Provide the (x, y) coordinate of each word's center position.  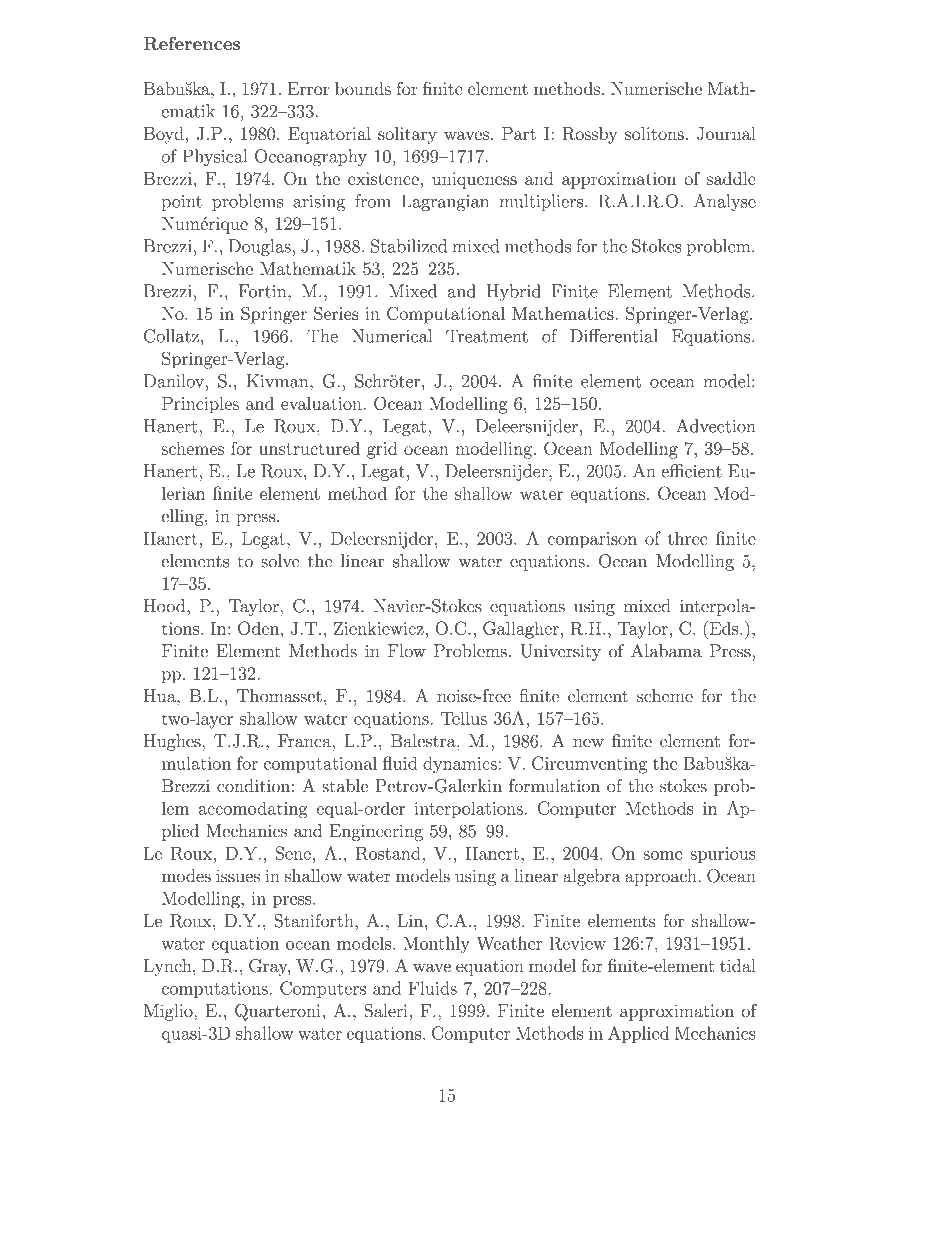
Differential (613, 336)
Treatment (487, 336)
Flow (407, 651)
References (191, 43)
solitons (654, 133)
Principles (200, 405)
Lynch (169, 967)
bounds (363, 88)
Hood (166, 606)
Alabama (666, 651)
